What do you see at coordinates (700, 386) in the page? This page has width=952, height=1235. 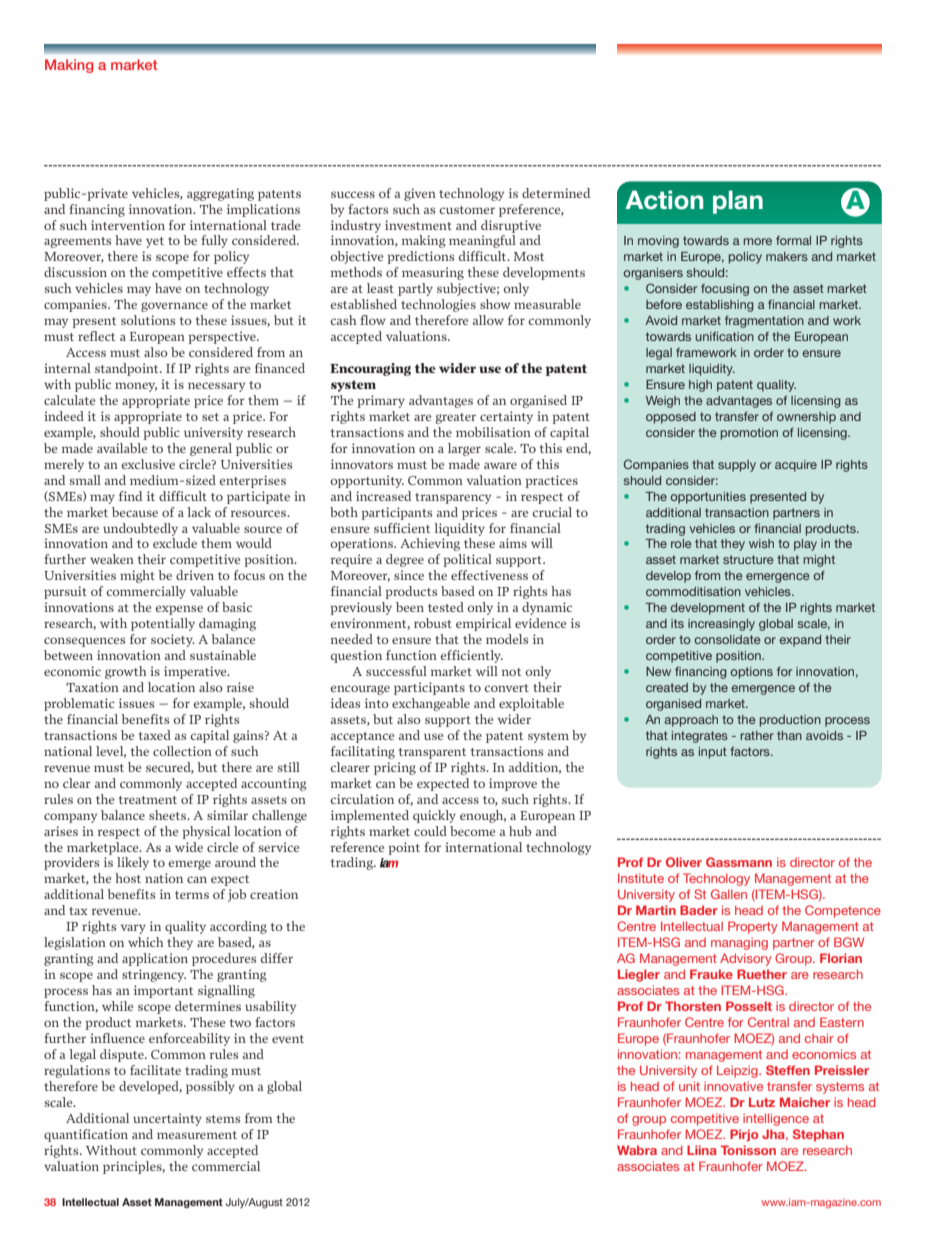 I see `high` at bounding box center [700, 386].
